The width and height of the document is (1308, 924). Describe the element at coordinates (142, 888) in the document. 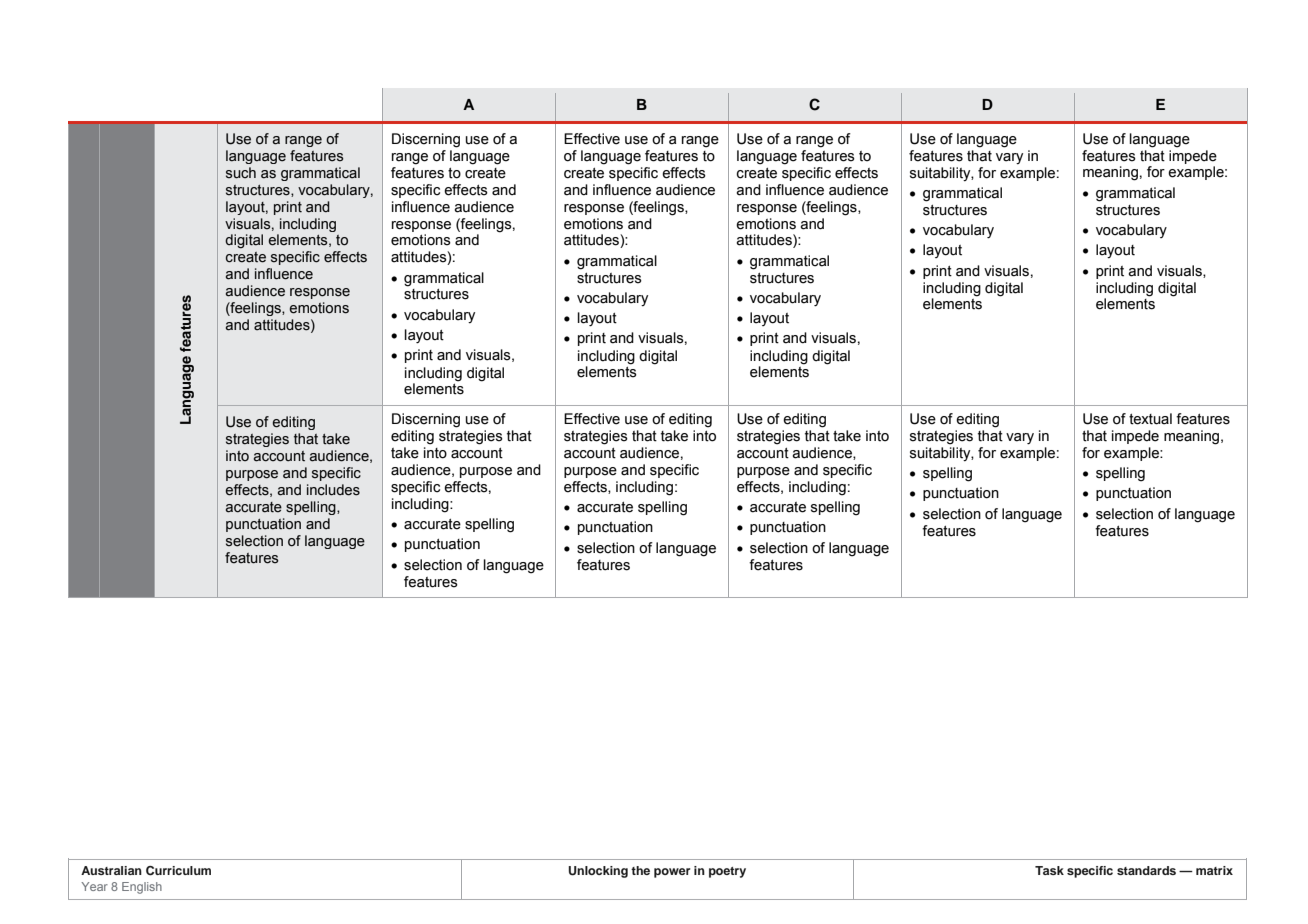

I see `English` at that location.
